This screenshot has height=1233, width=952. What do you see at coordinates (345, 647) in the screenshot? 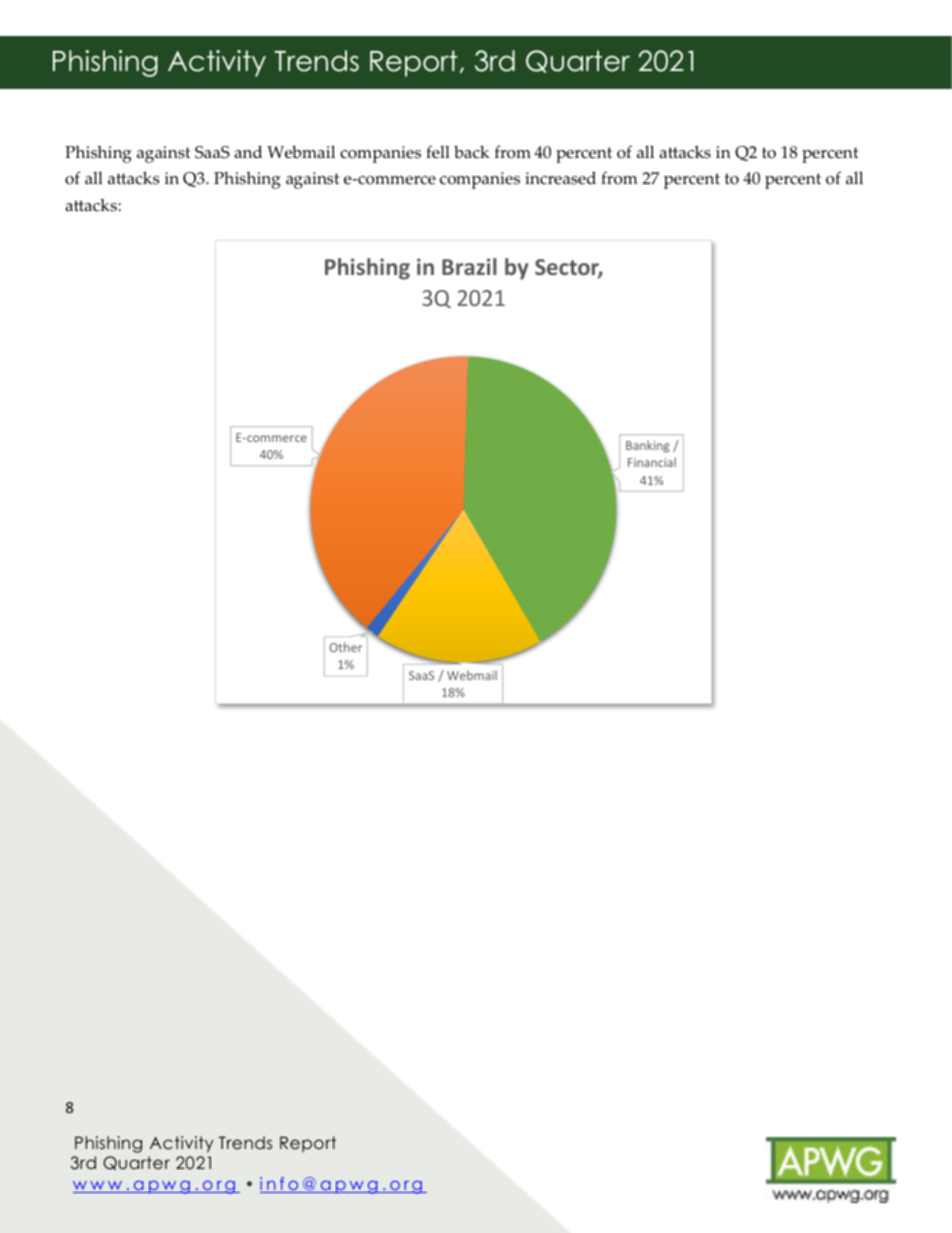
I see `Other` at bounding box center [345, 647].
